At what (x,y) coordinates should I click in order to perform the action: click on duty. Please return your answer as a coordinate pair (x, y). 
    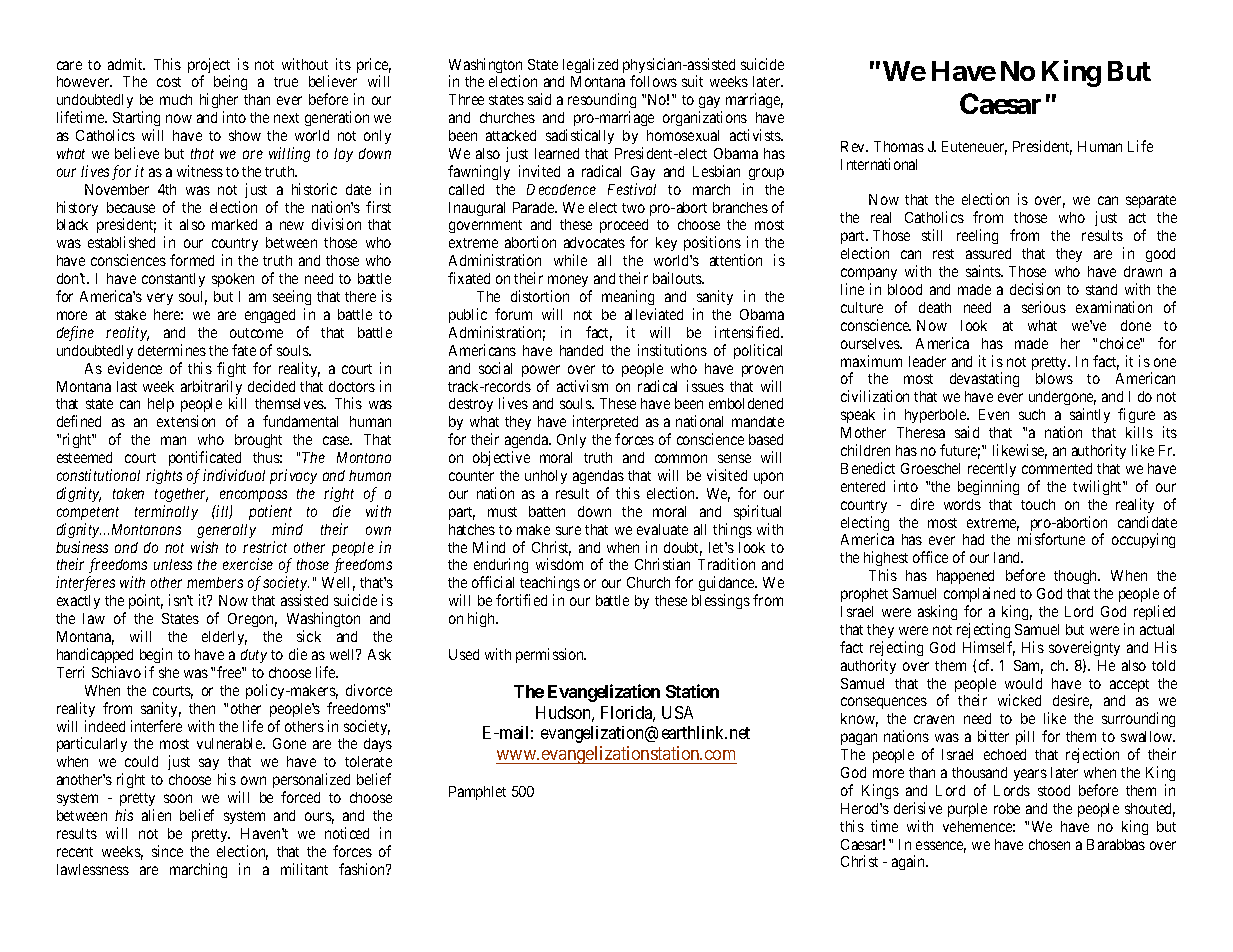
    Looking at the image, I should click on (254, 656).
